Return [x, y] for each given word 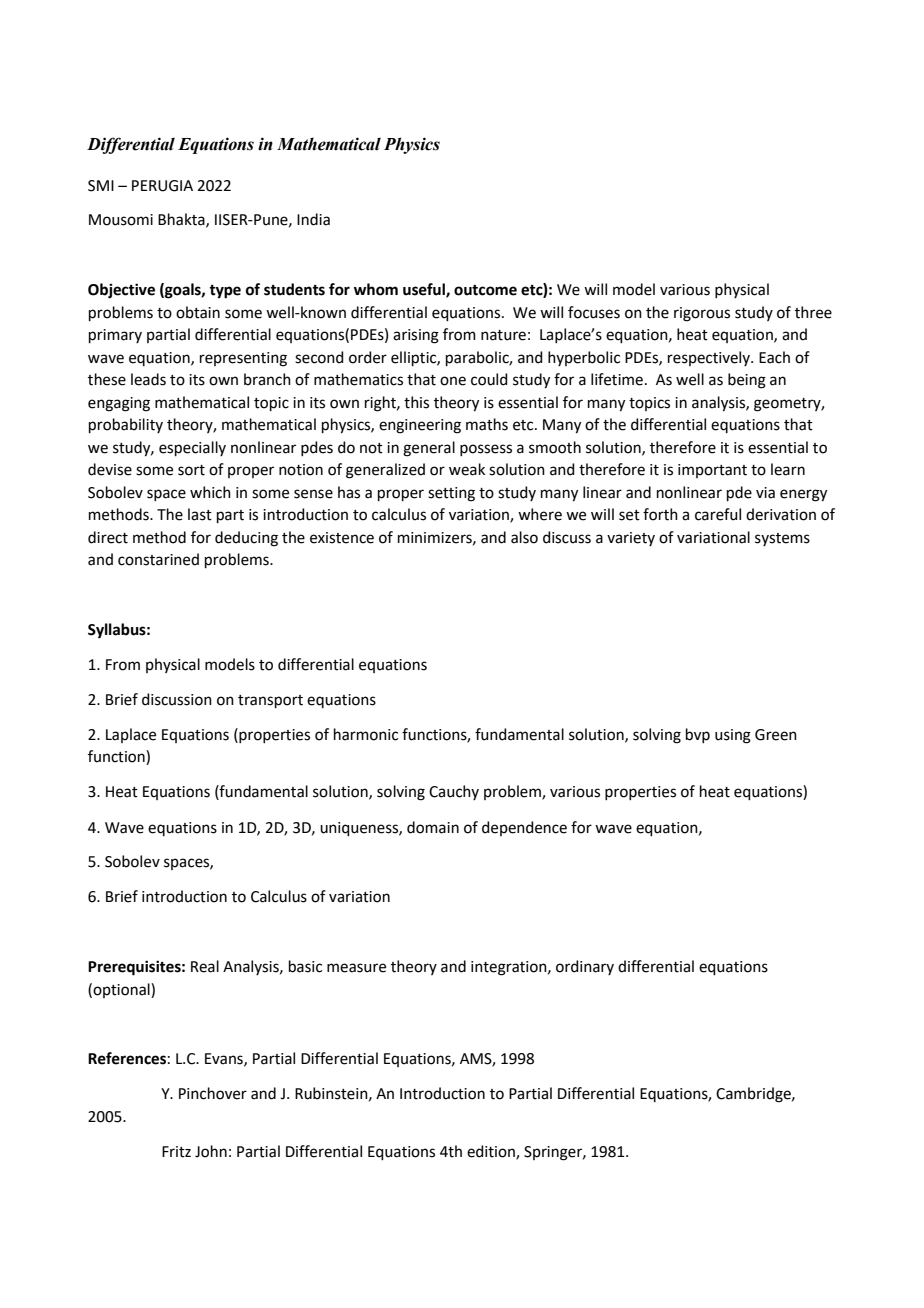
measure [356, 968]
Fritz [176, 1152]
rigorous [702, 314]
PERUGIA [162, 186]
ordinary [585, 967]
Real [205, 966]
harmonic [366, 734]
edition [492, 1152]
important [712, 471]
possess [486, 450]
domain [433, 827]
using [733, 736]
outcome [485, 290]
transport [270, 701]
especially [192, 448]
